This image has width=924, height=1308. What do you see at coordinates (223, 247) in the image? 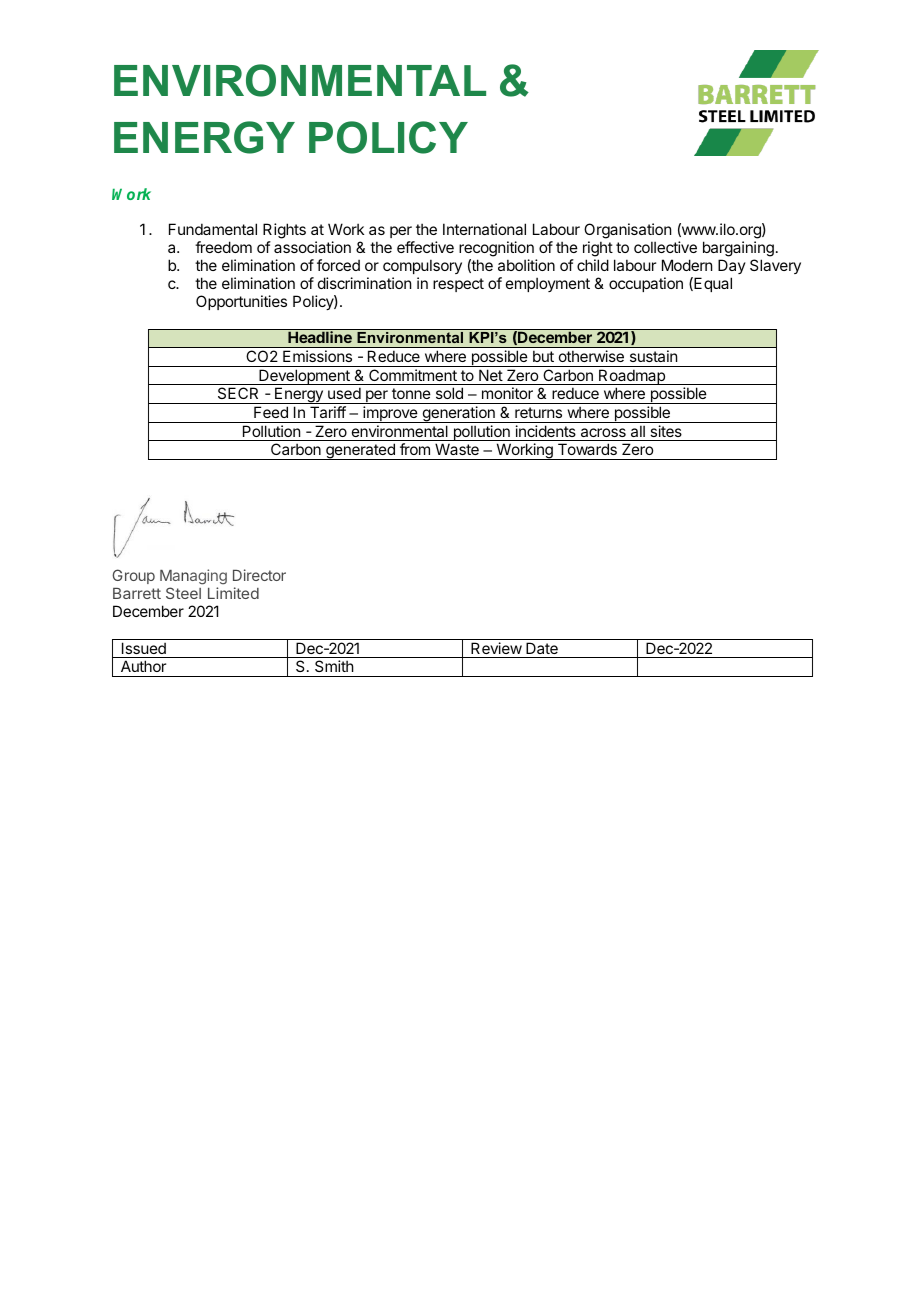
I see `freedom` at bounding box center [223, 247].
